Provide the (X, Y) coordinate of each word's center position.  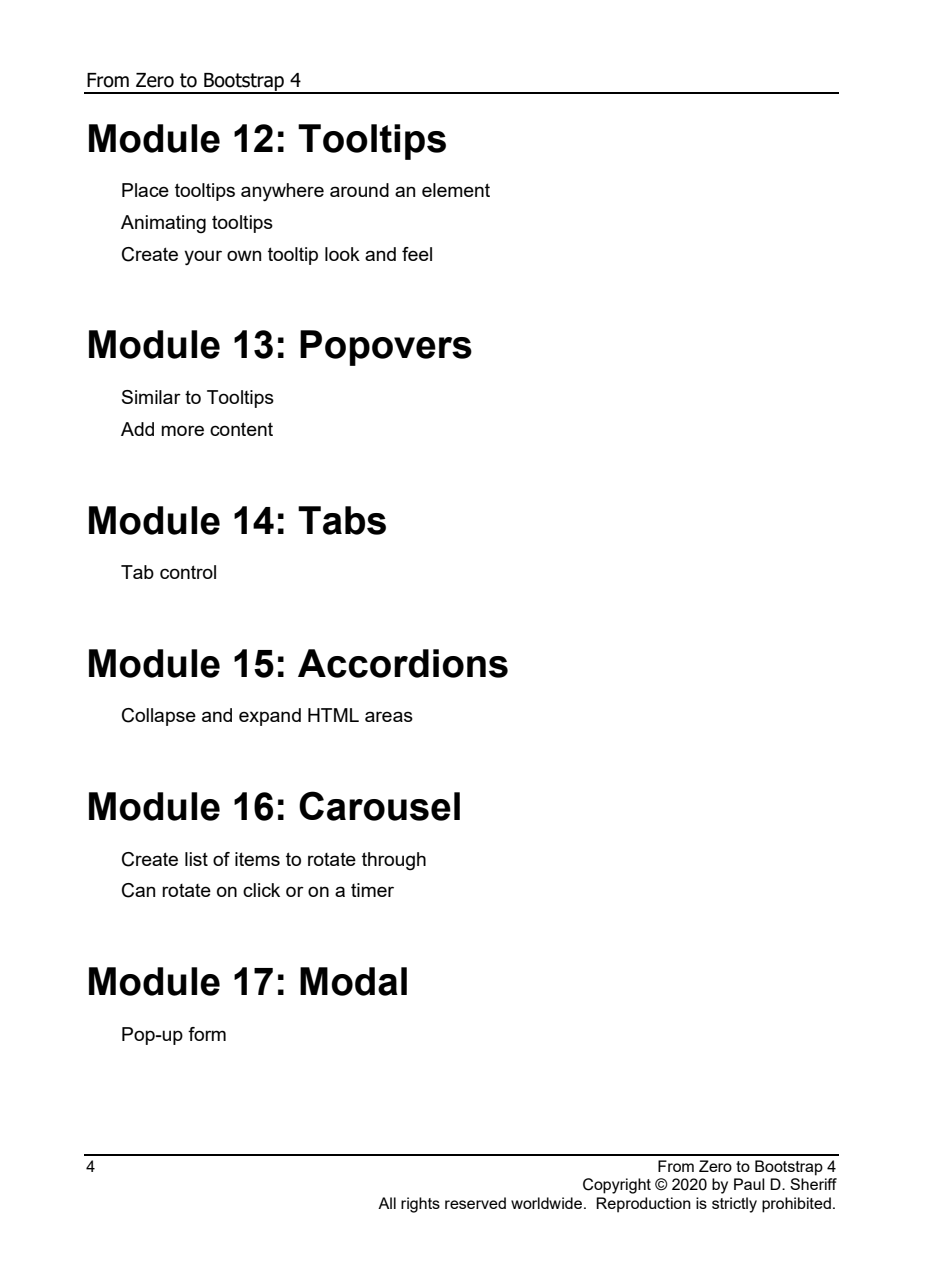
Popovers (386, 348)
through (394, 861)
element (456, 190)
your (203, 257)
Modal (353, 981)
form (207, 1034)
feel (417, 254)
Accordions (403, 663)
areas (389, 716)
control (188, 572)
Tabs (342, 520)
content (241, 429)
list (196, 859)
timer (372, 890)
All (387, 1203)
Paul (749, 1184)
